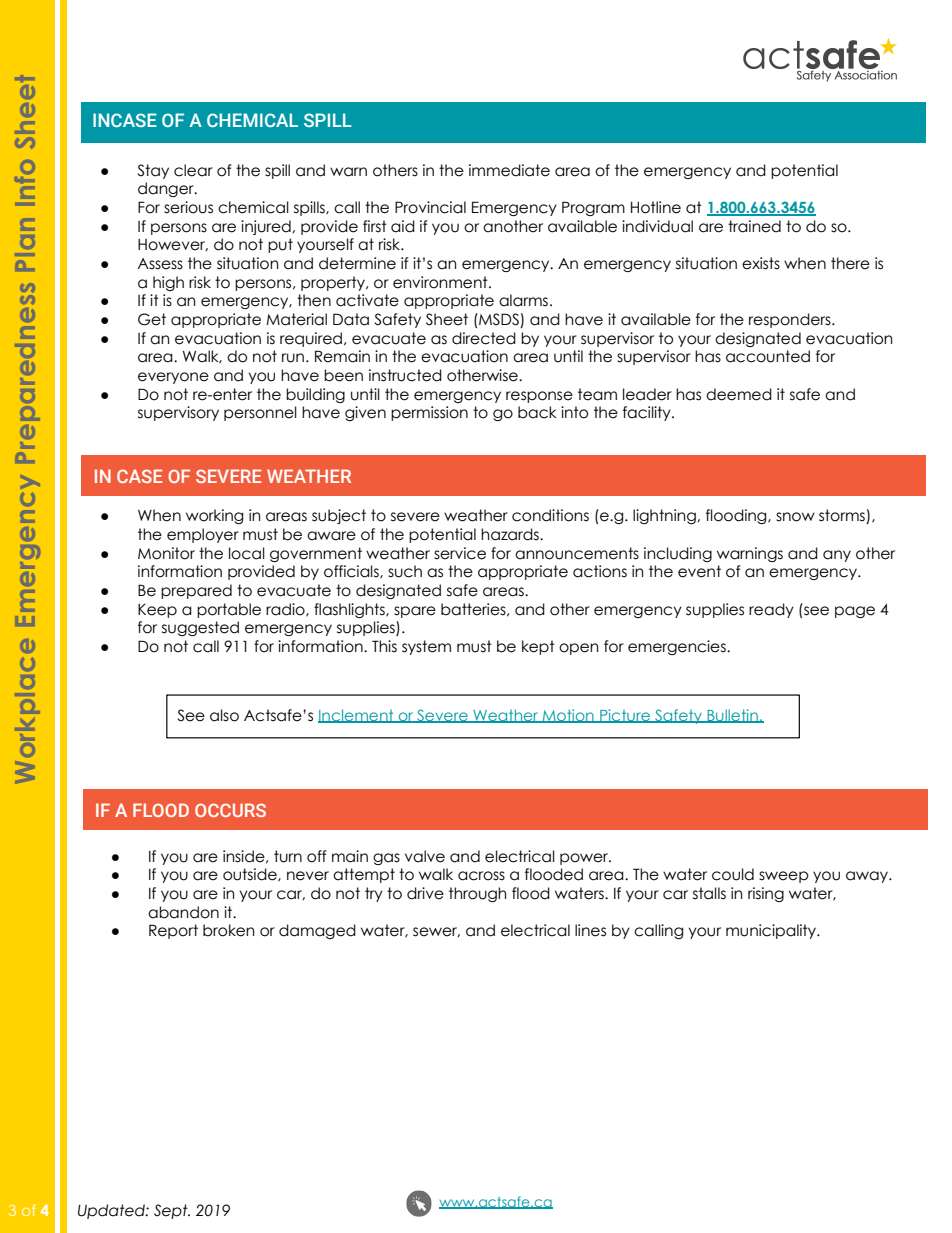 The image size is (952, 1233). I want to click on also, so click(224, 715).
